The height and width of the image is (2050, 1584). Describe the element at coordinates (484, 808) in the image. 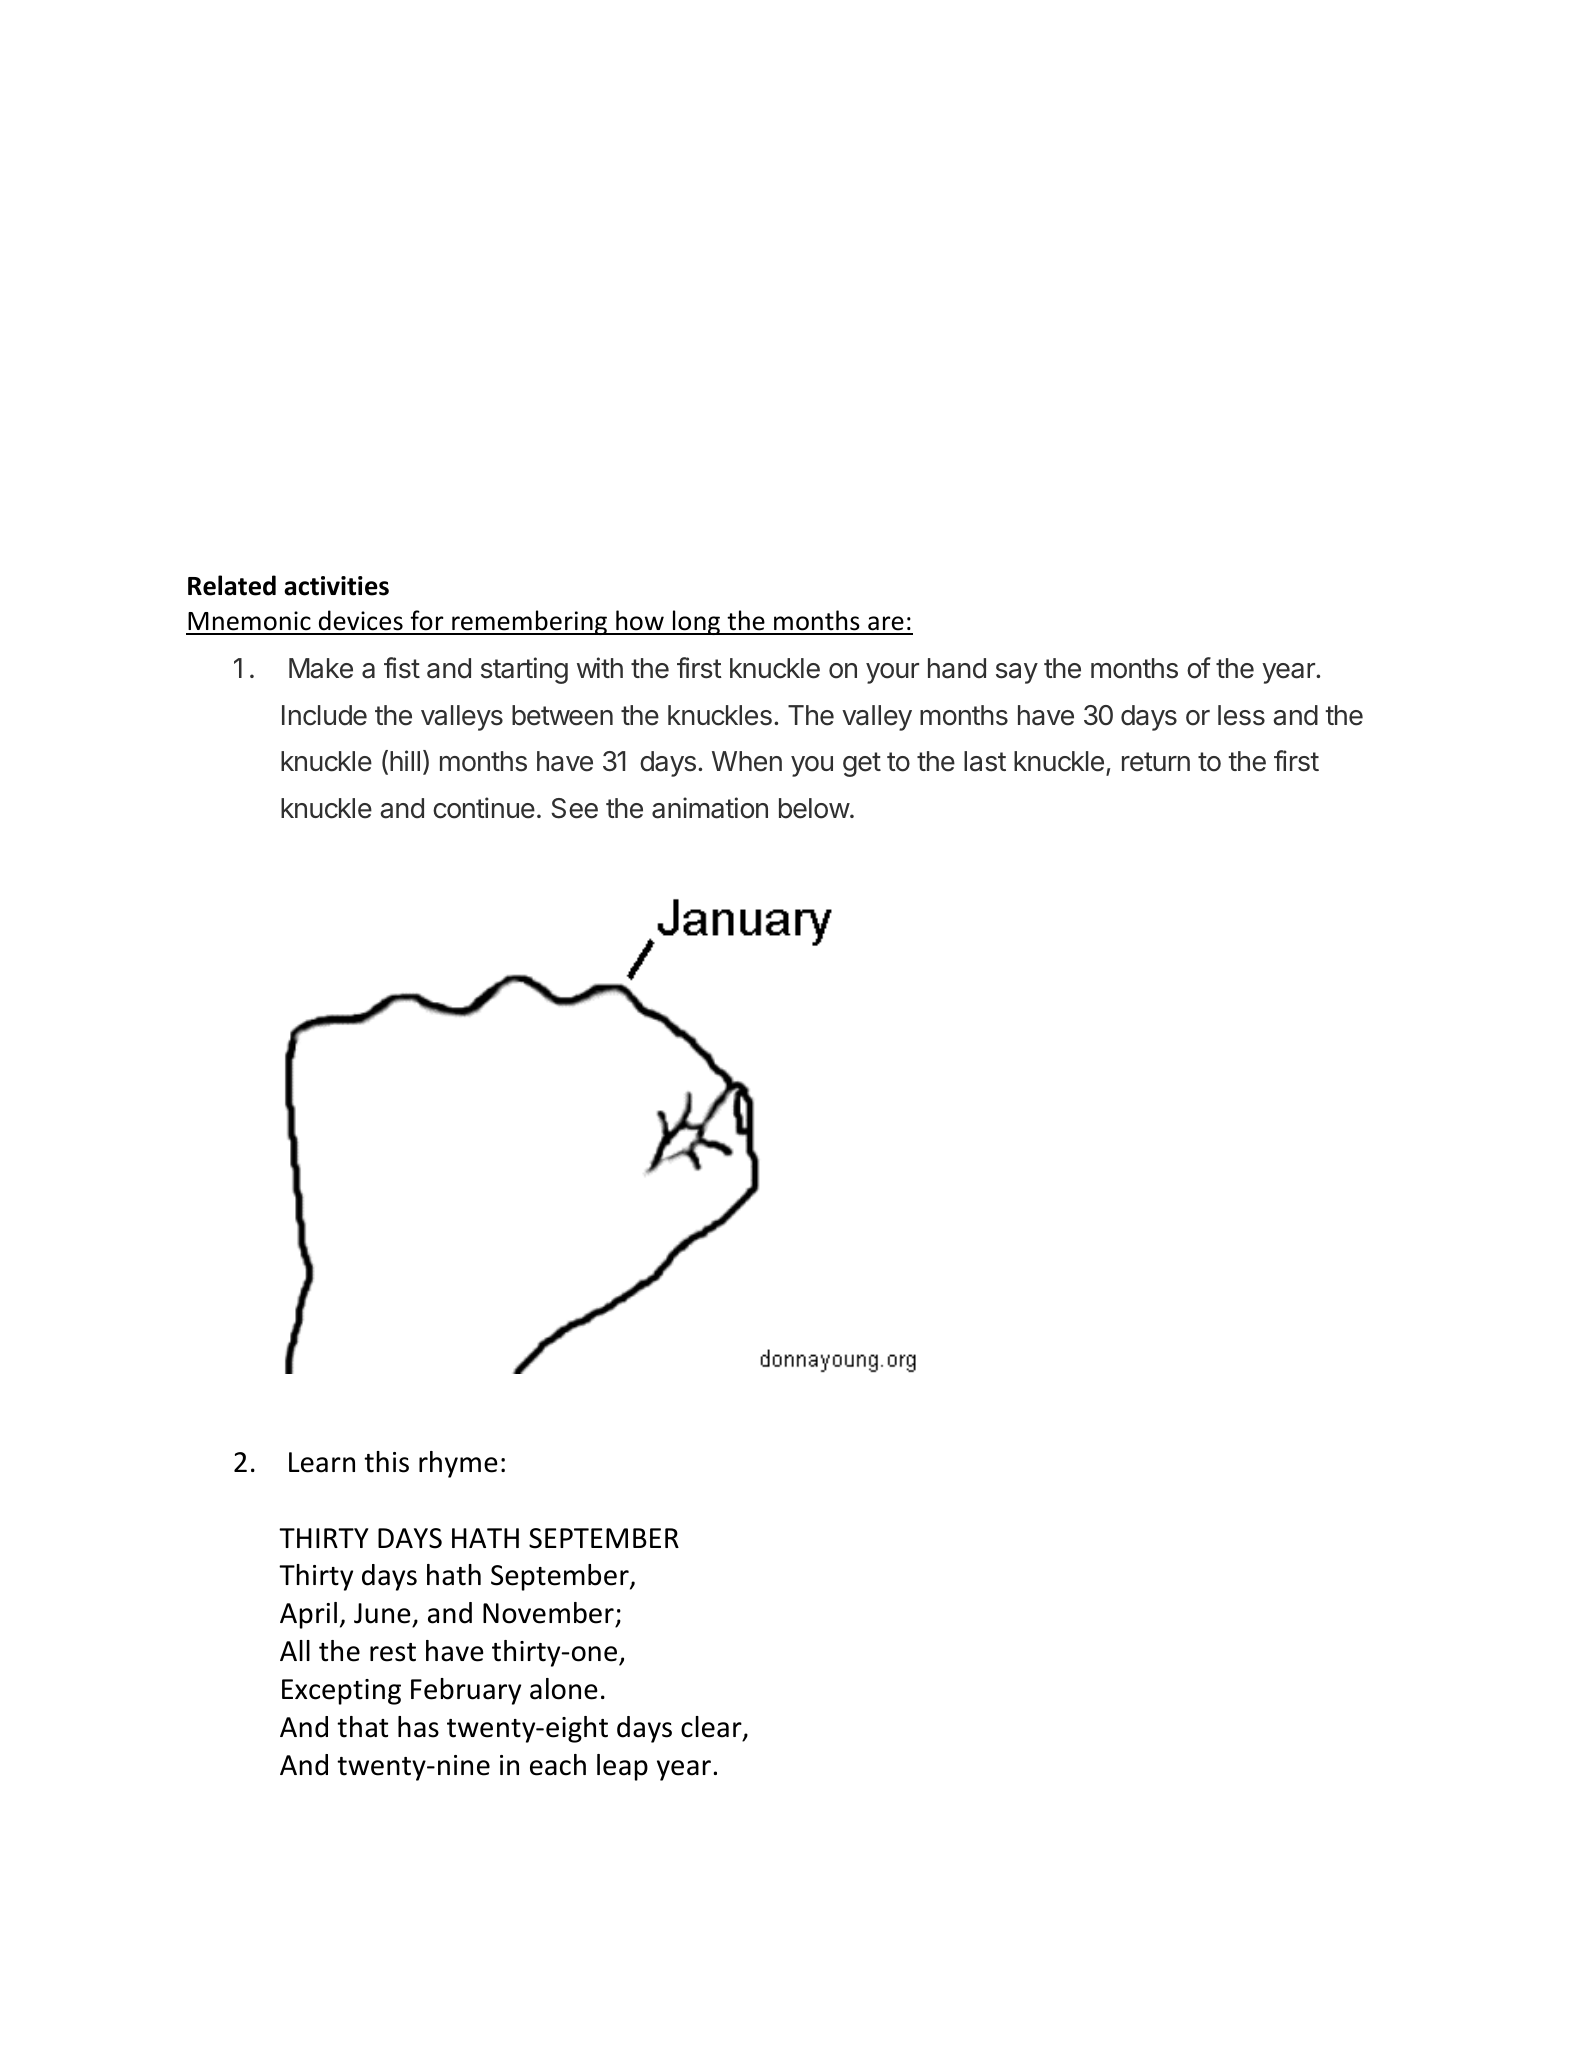

I see `continue` at that location.
